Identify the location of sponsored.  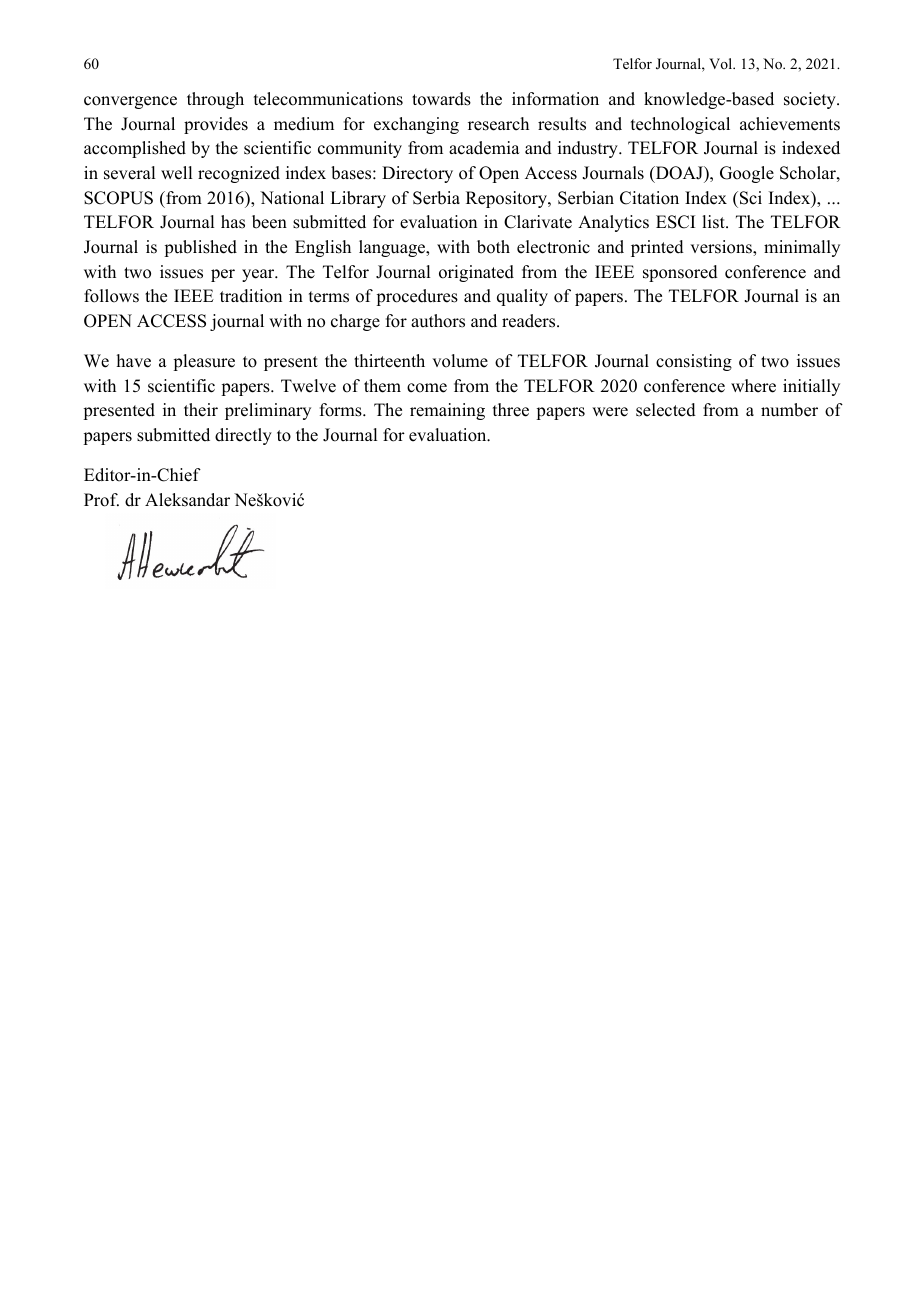
(680, 273).
